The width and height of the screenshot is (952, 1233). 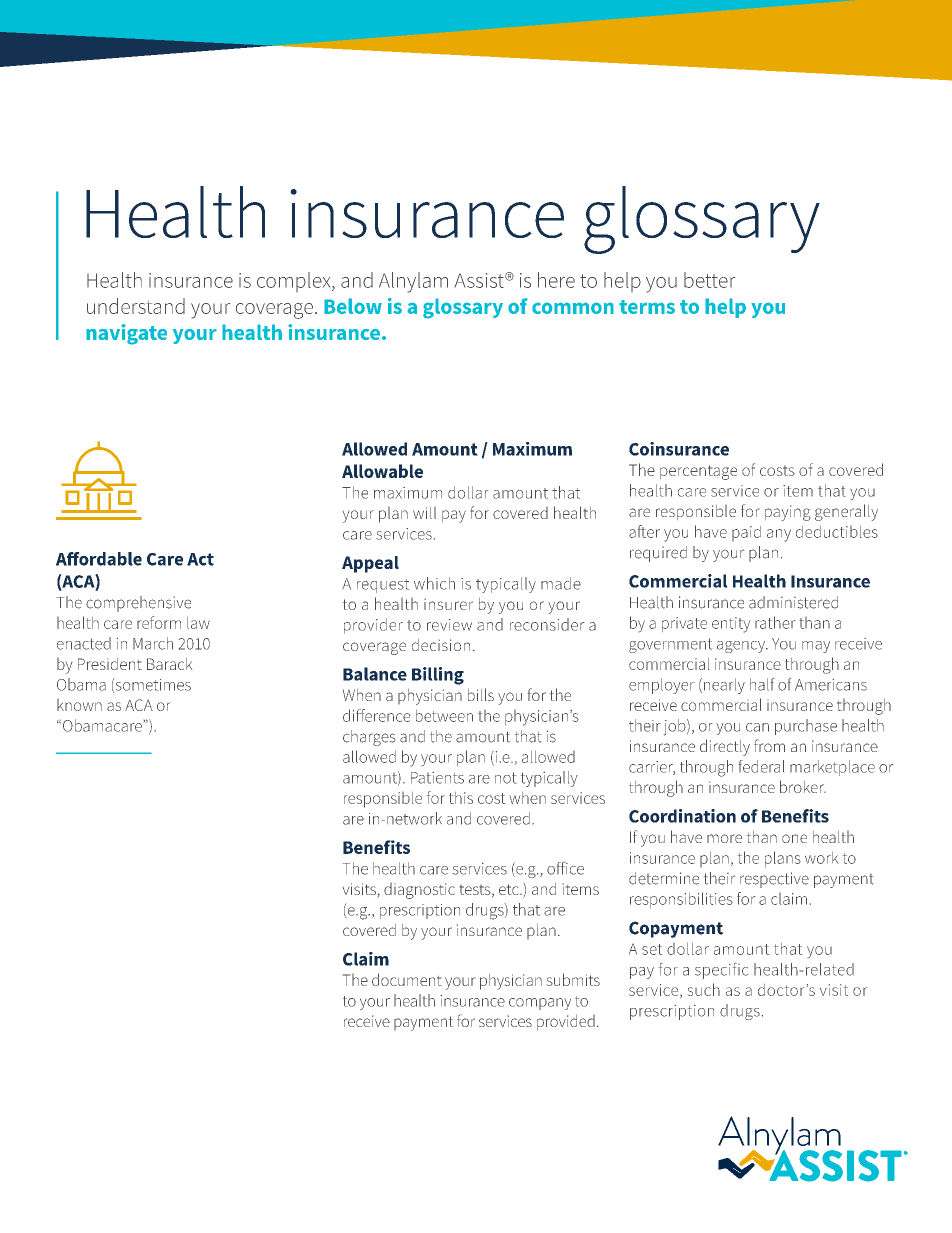 What do you see at coordinates (746, 533) in the screenshot?
I see `paid` at bounding box center [746, 533].
